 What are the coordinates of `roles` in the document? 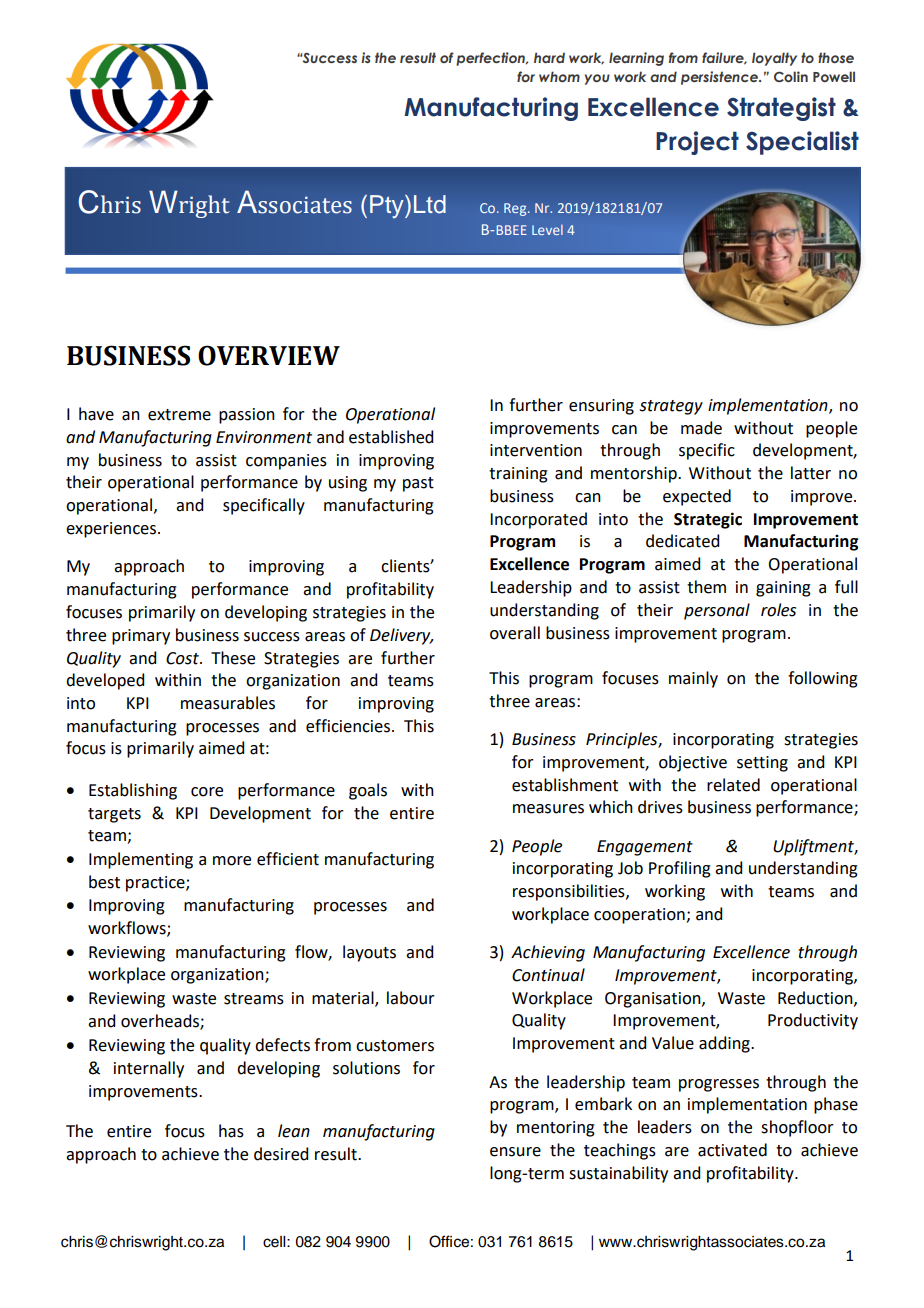 It's located at (778, 610).
